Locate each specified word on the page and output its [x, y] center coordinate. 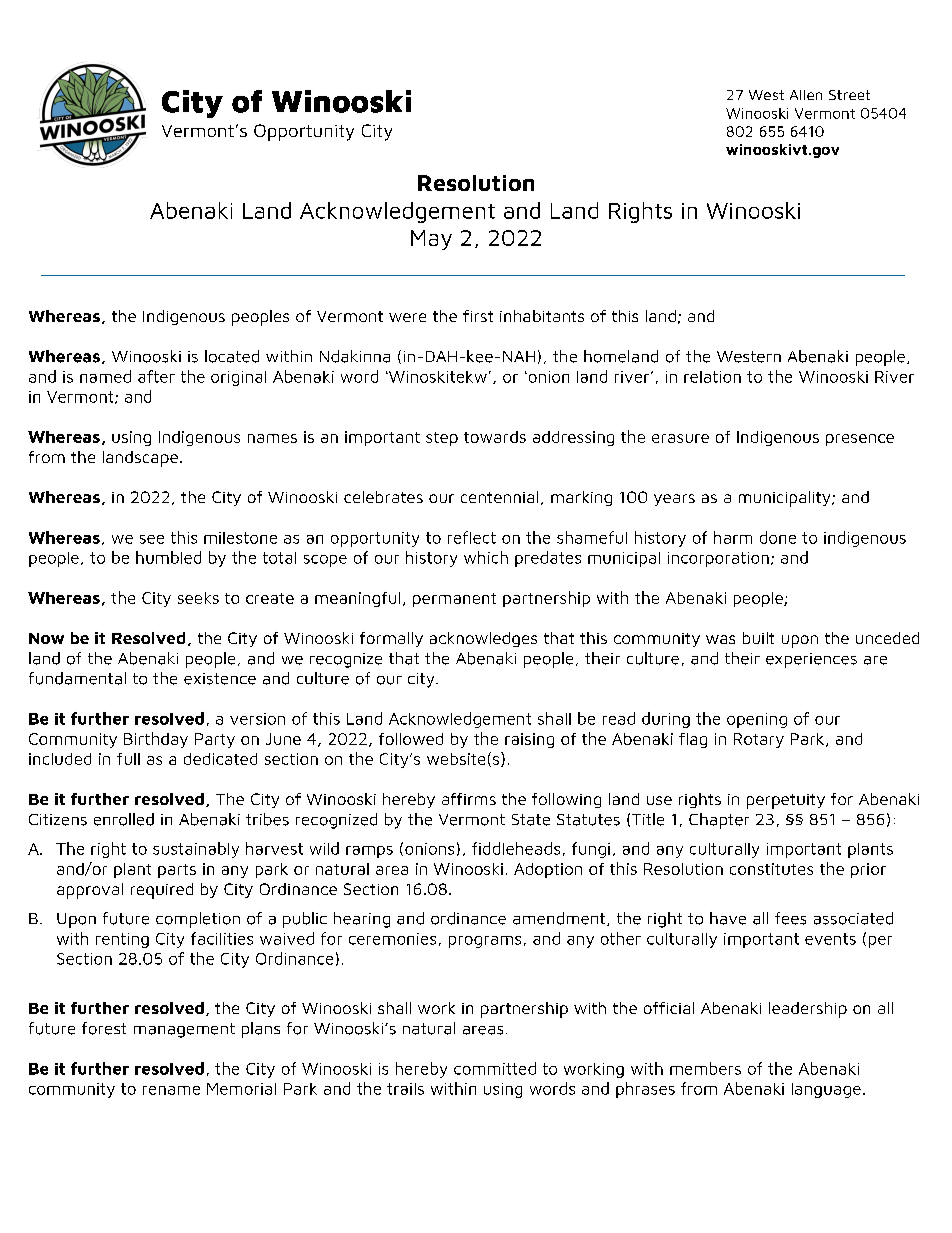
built [758, 638]
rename [171, 1090]
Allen [806, 95]
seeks [198, 598]
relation [712, 377]
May [431, 240]
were [407, 317]
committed [495, 1068]
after [156, 376]
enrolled [124, 819]
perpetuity [786, 801]
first [478, 316]
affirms [469, 799]
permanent [454, 600]
